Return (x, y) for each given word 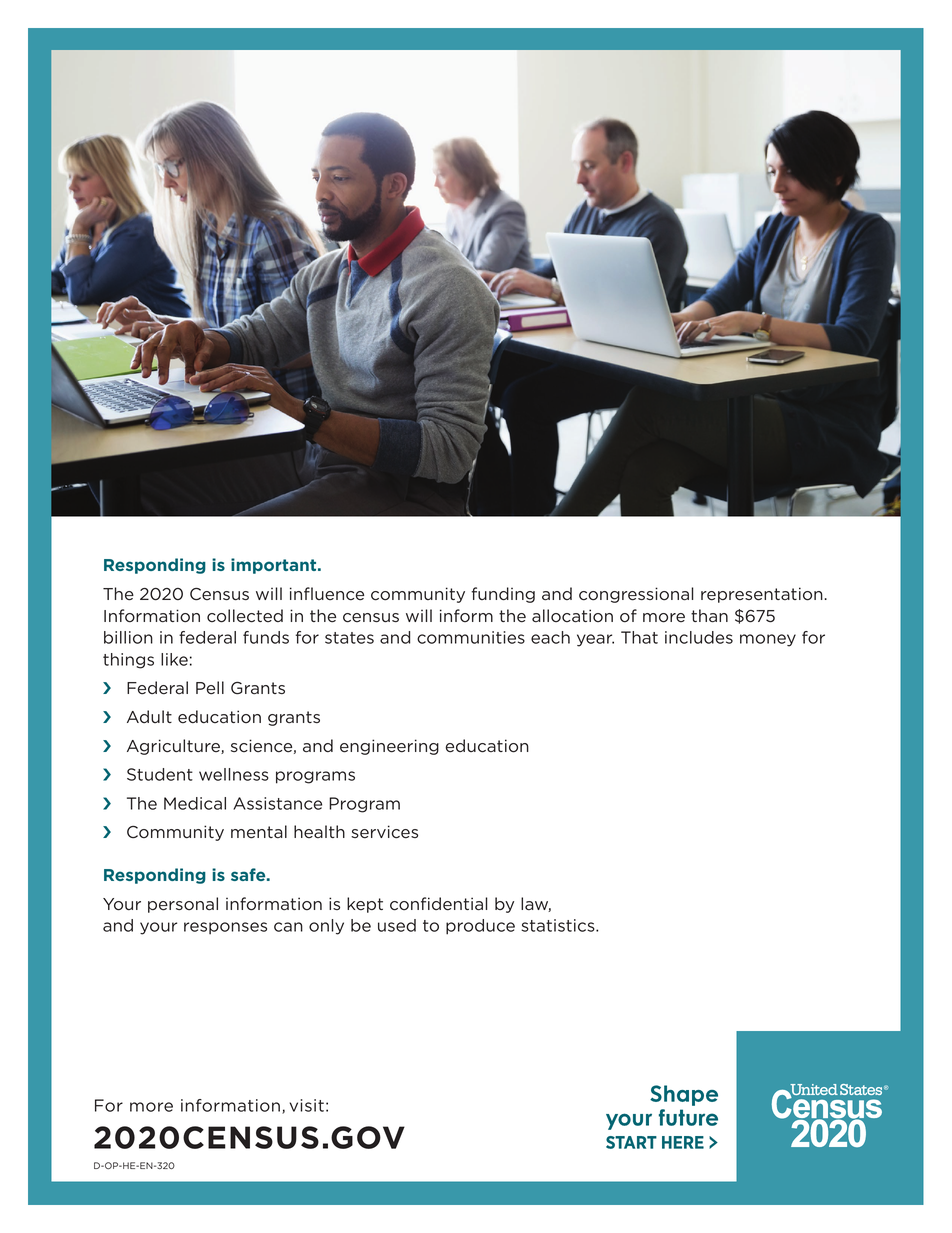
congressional (636, 595)
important (275, 566)
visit (306, 1105)
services (384, 832)
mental (259, 832)
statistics (559, 925)
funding (503, 595)
